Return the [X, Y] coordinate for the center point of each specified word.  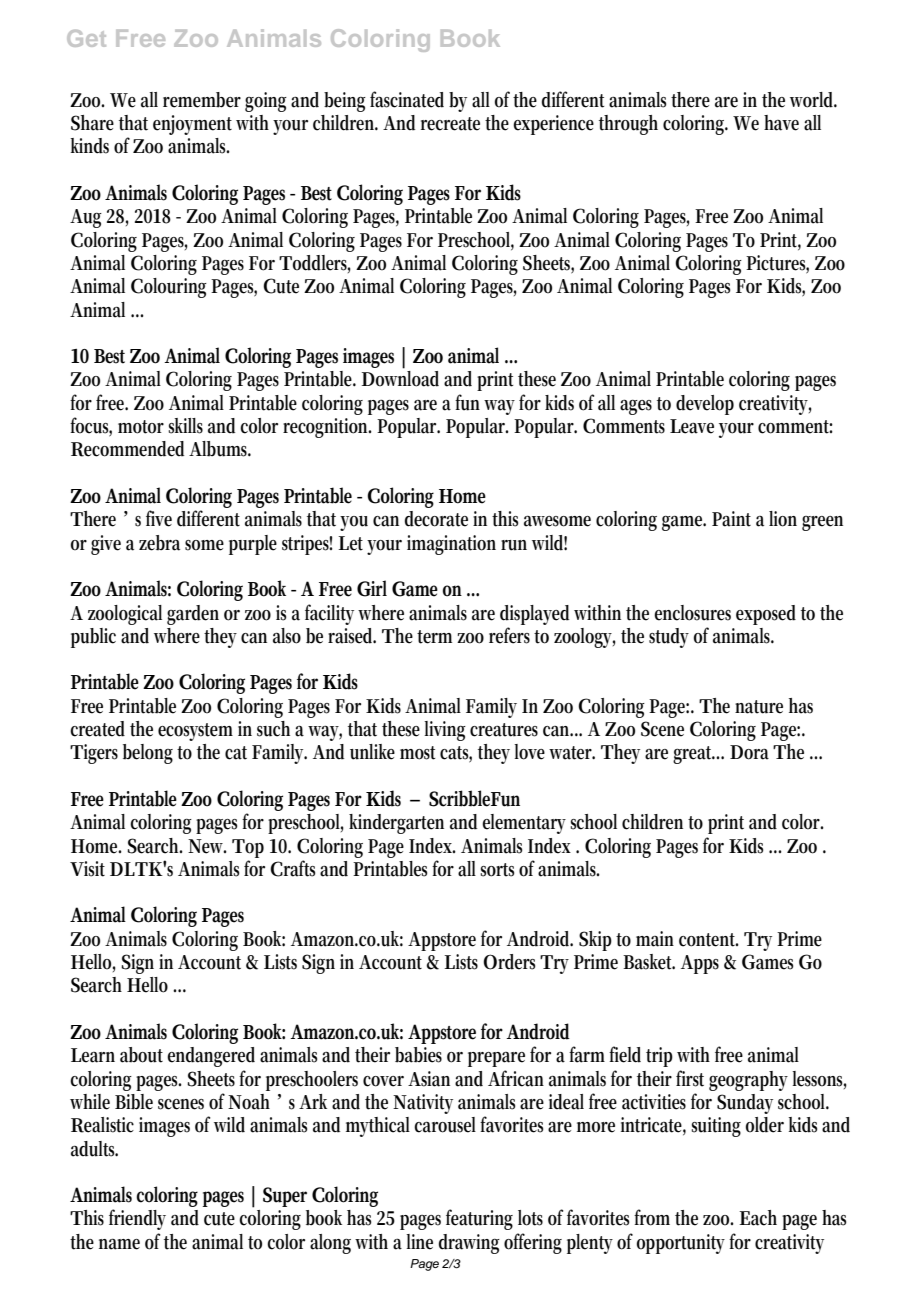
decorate [436, 519]
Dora [749, 752]
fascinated [407, 99]
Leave [692, 426]
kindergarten [396, 824]
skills [185, 426]
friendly [137, 1219]
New [207, 846]
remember [202, 100]
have [781, 123]
